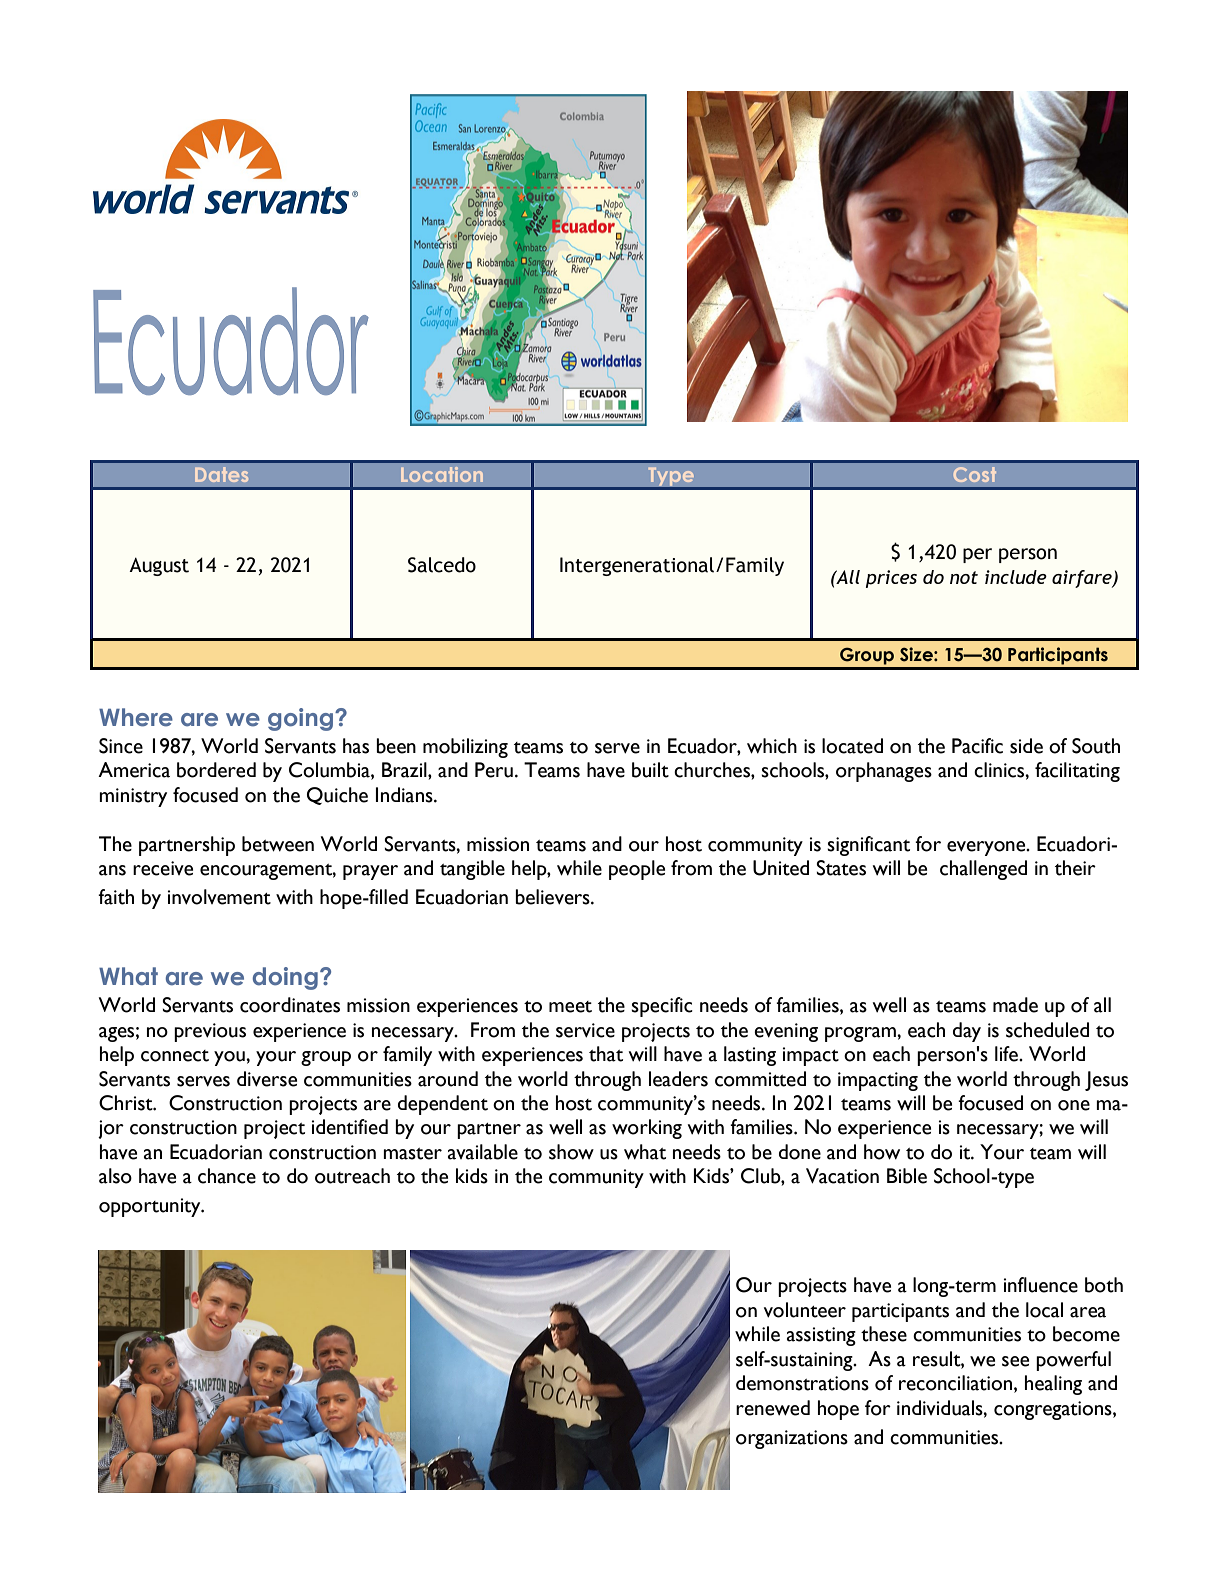 The height and width of the page is (1588, 1227). I want to click on chance, so click(227, 1176).
